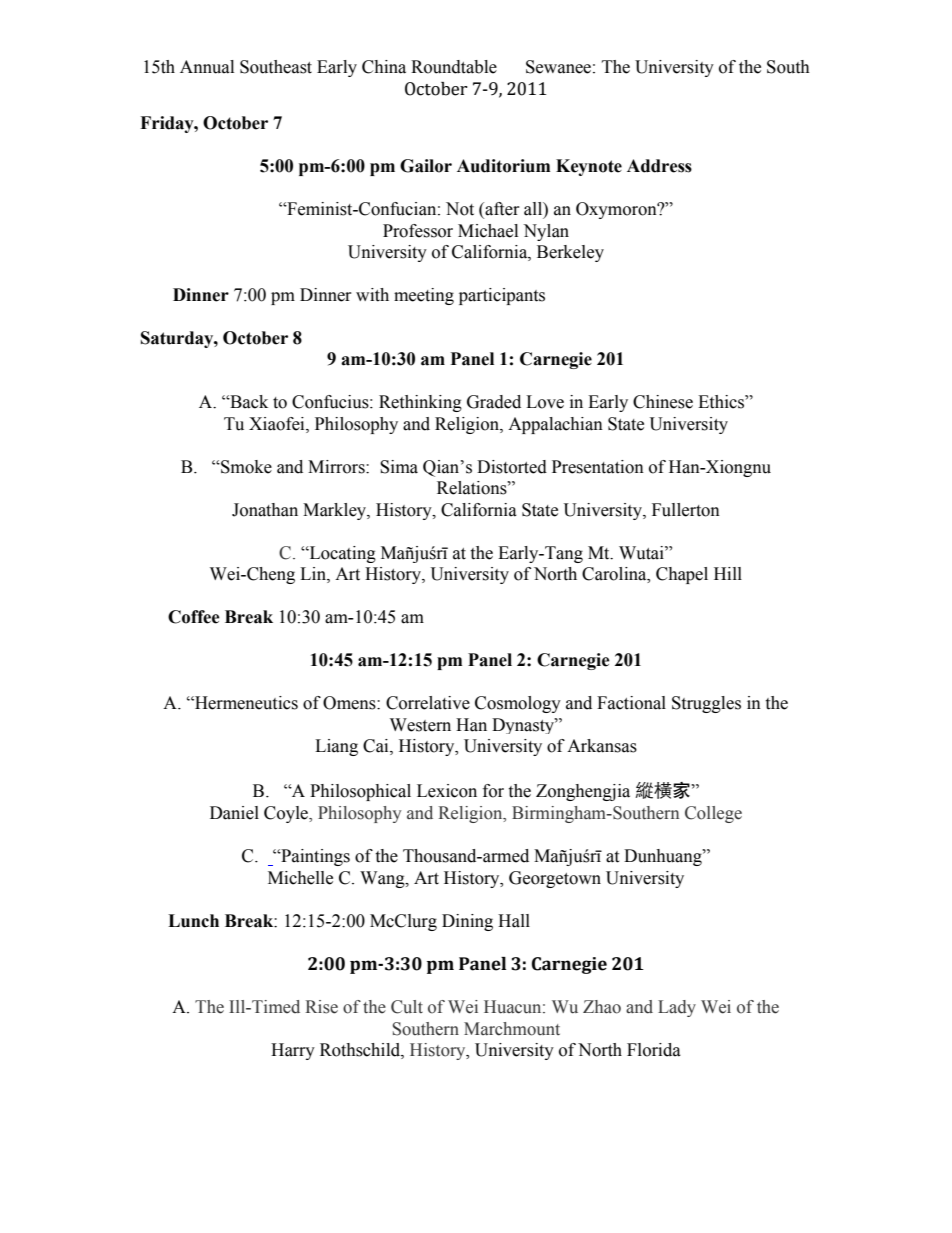 This screenshot has width=952, height=1233. I want to click on Cult, so click(407, 1007).
